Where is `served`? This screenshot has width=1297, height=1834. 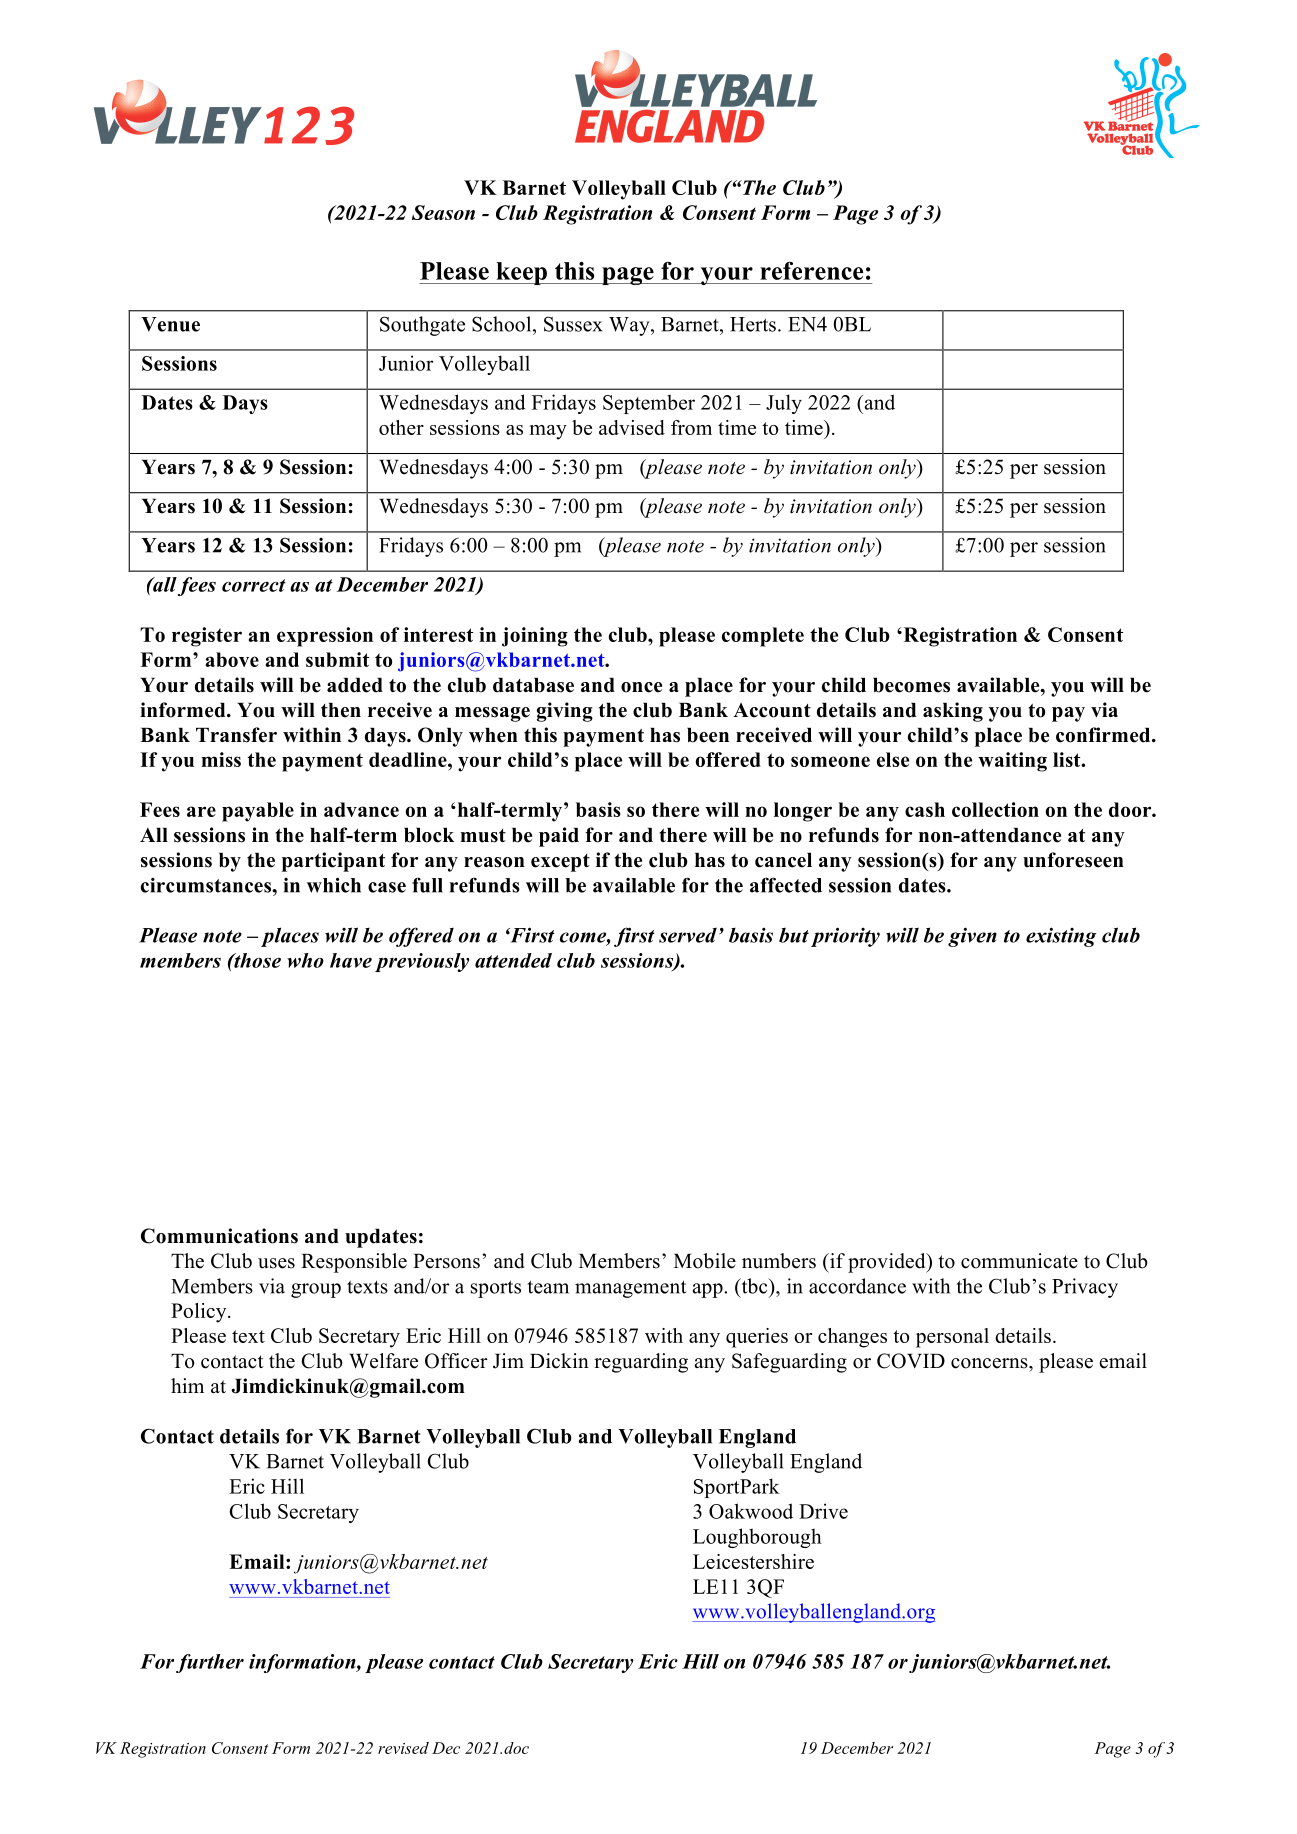 served is located at coordinates (688, 935).
